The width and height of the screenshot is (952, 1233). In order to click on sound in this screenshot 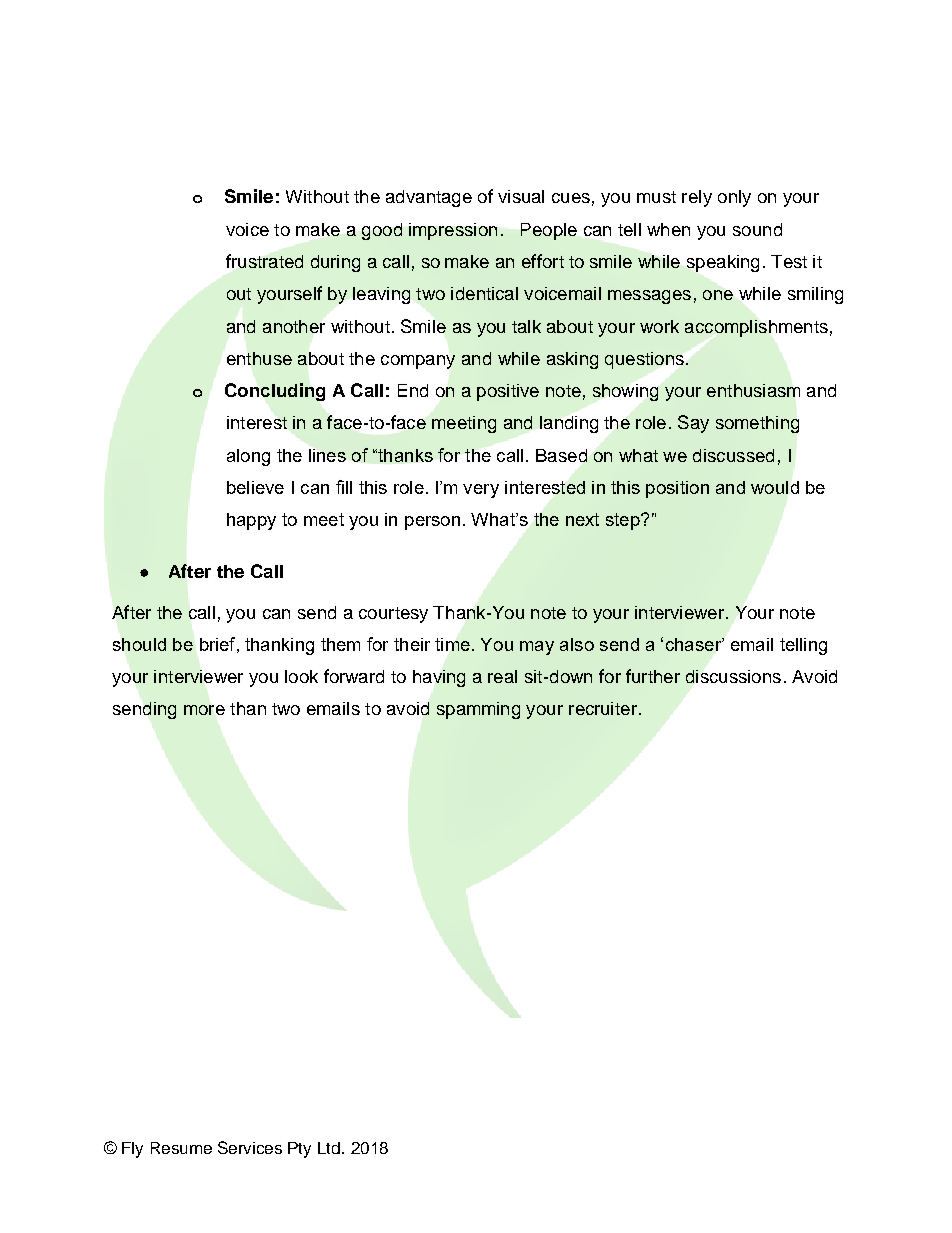, I will do `click(757, 229)`.
